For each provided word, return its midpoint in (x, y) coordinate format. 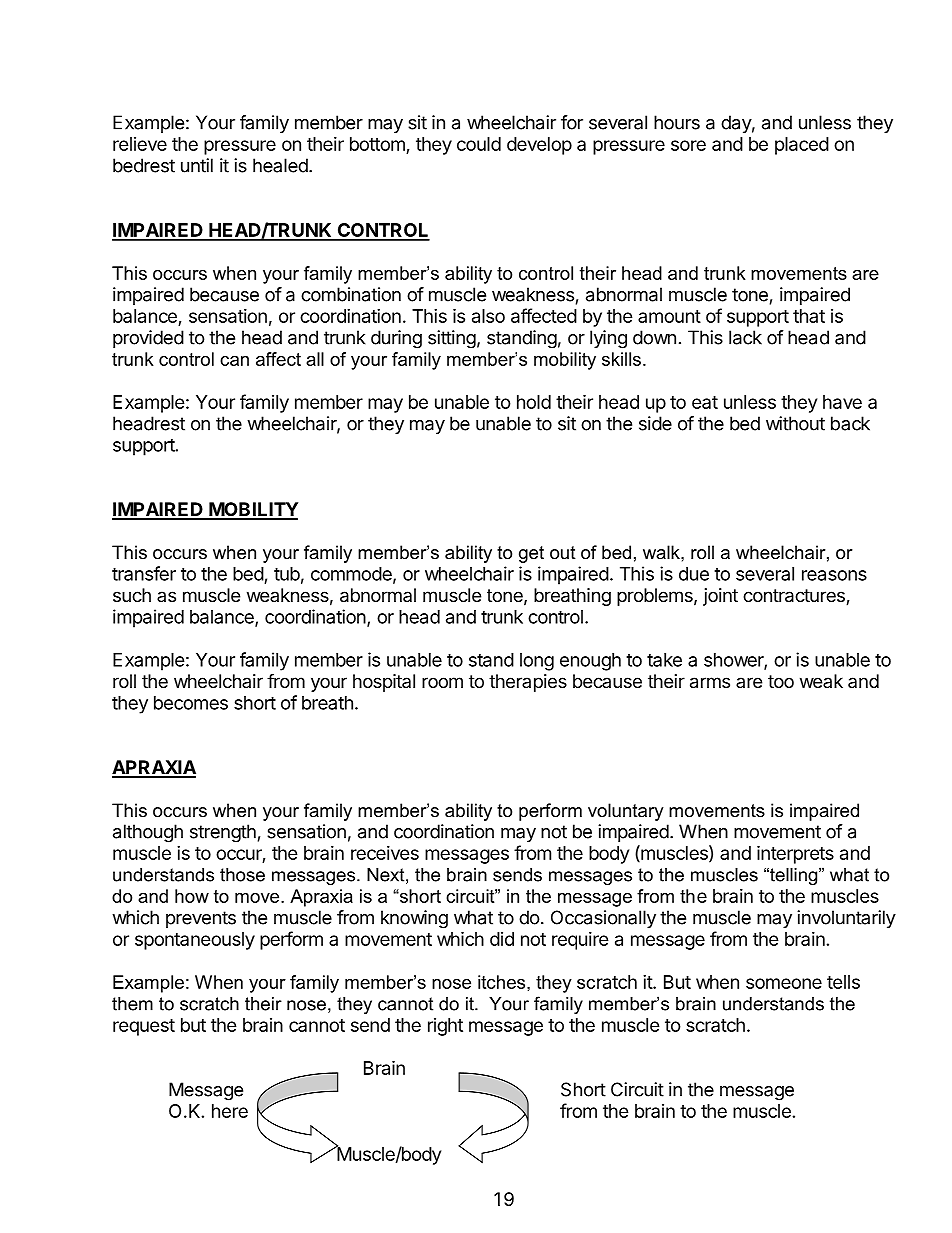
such (132, 595)
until (197, 165)
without (795, 423)
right (445, 1027)
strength (223, 833)
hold (534, 402)
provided (148, 339)
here (230, 1111)
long (537, 662)
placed (802, 146)
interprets (795, 854)
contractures (795, 597)
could (479, 144)
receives (385, 853)
